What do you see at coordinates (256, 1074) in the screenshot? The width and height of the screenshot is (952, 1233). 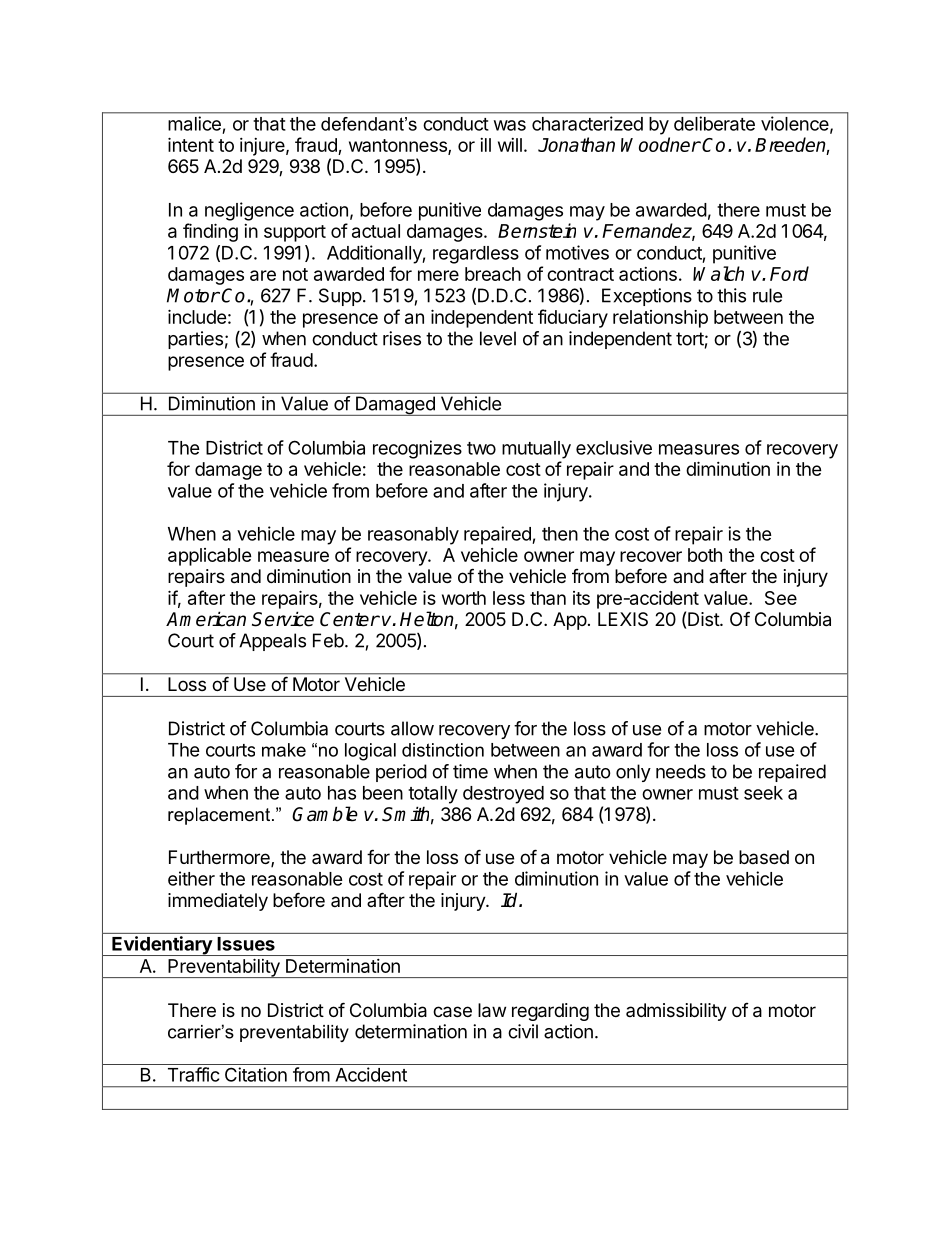 I see `Citation` at bounding box center [256, 1074].
